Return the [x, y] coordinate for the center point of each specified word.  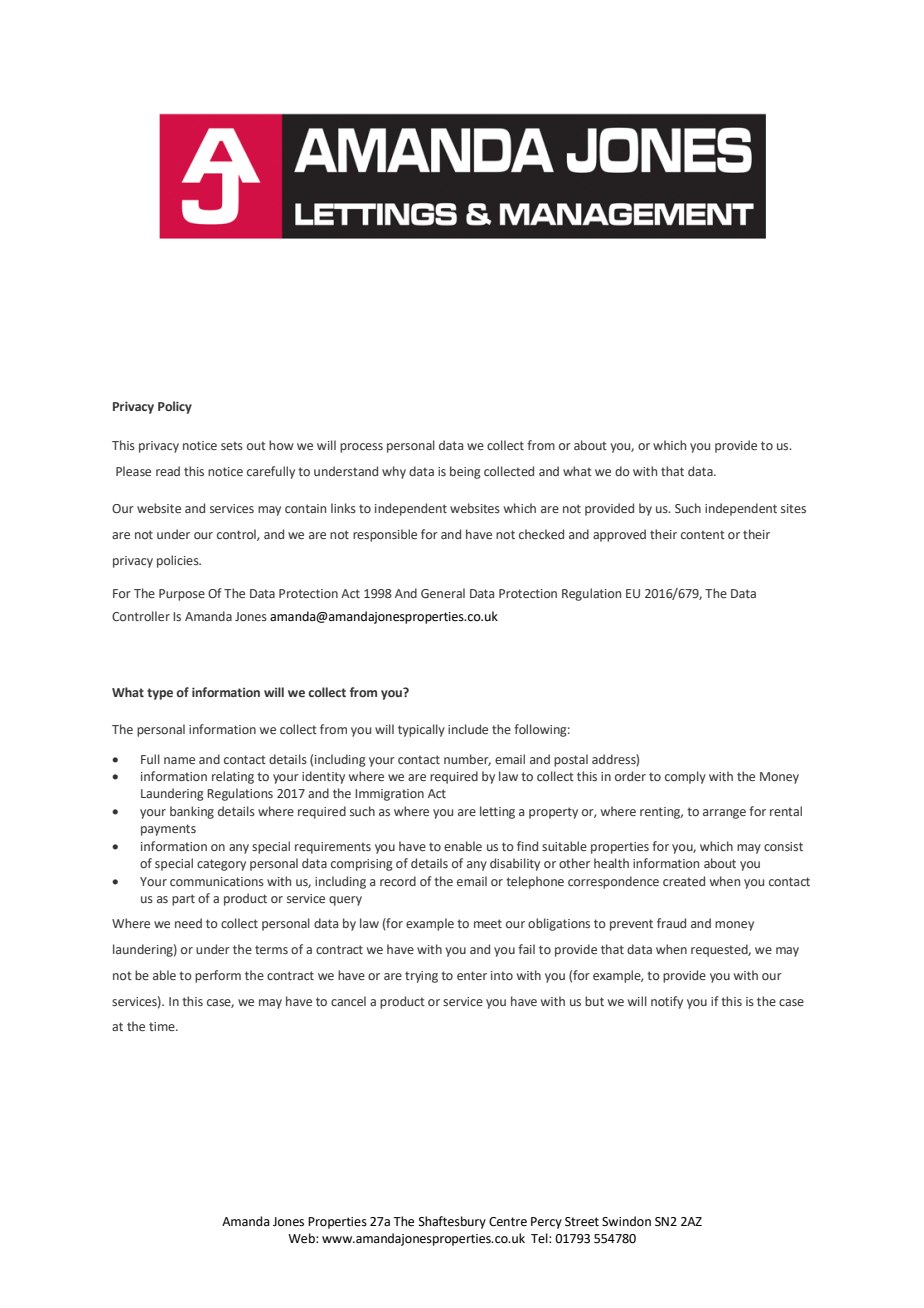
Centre [508, 1222]
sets [232, 445]
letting [497, 812]
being [465, 472]
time [163, 1026]
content [703, 534]
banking [192, 812]
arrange [724, 814]
